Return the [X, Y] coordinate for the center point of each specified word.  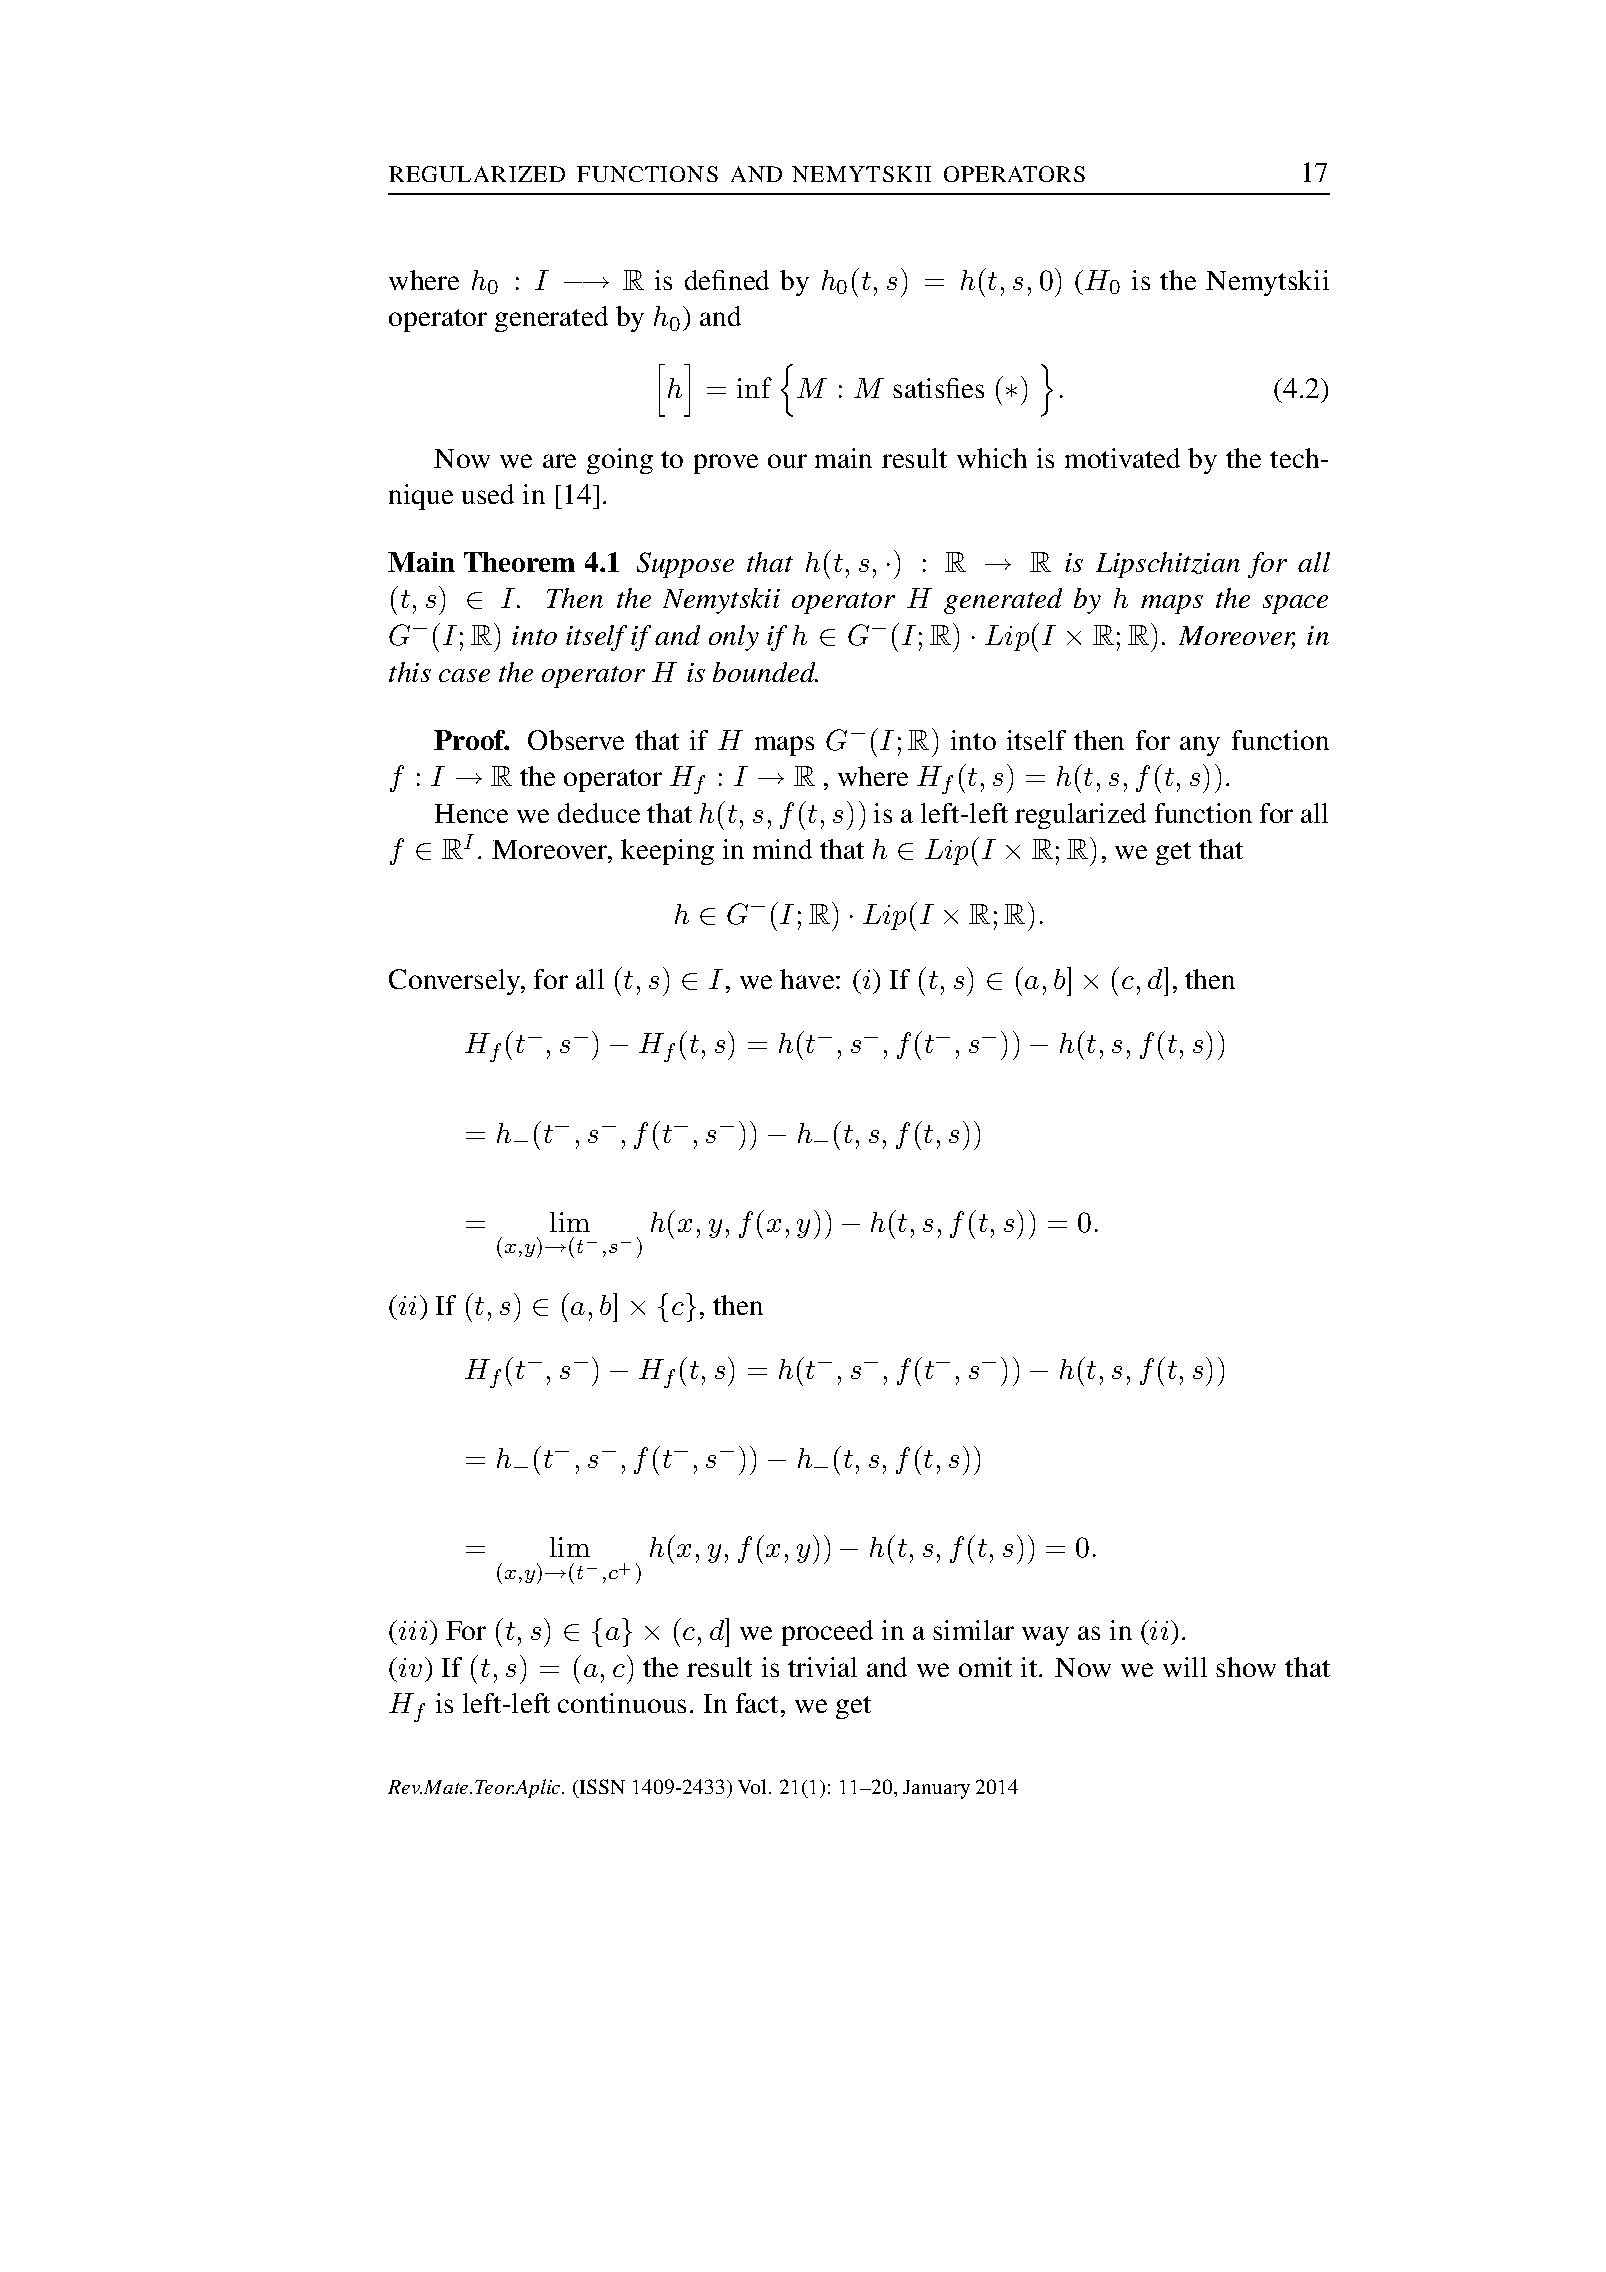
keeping [667, 852]
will [1185, 1667]
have [808, 979]
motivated [1122, 458]
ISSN [602, 1786]
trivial [822, 1667]
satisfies [938, 388]
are [559, 461]
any [1200, 746]
